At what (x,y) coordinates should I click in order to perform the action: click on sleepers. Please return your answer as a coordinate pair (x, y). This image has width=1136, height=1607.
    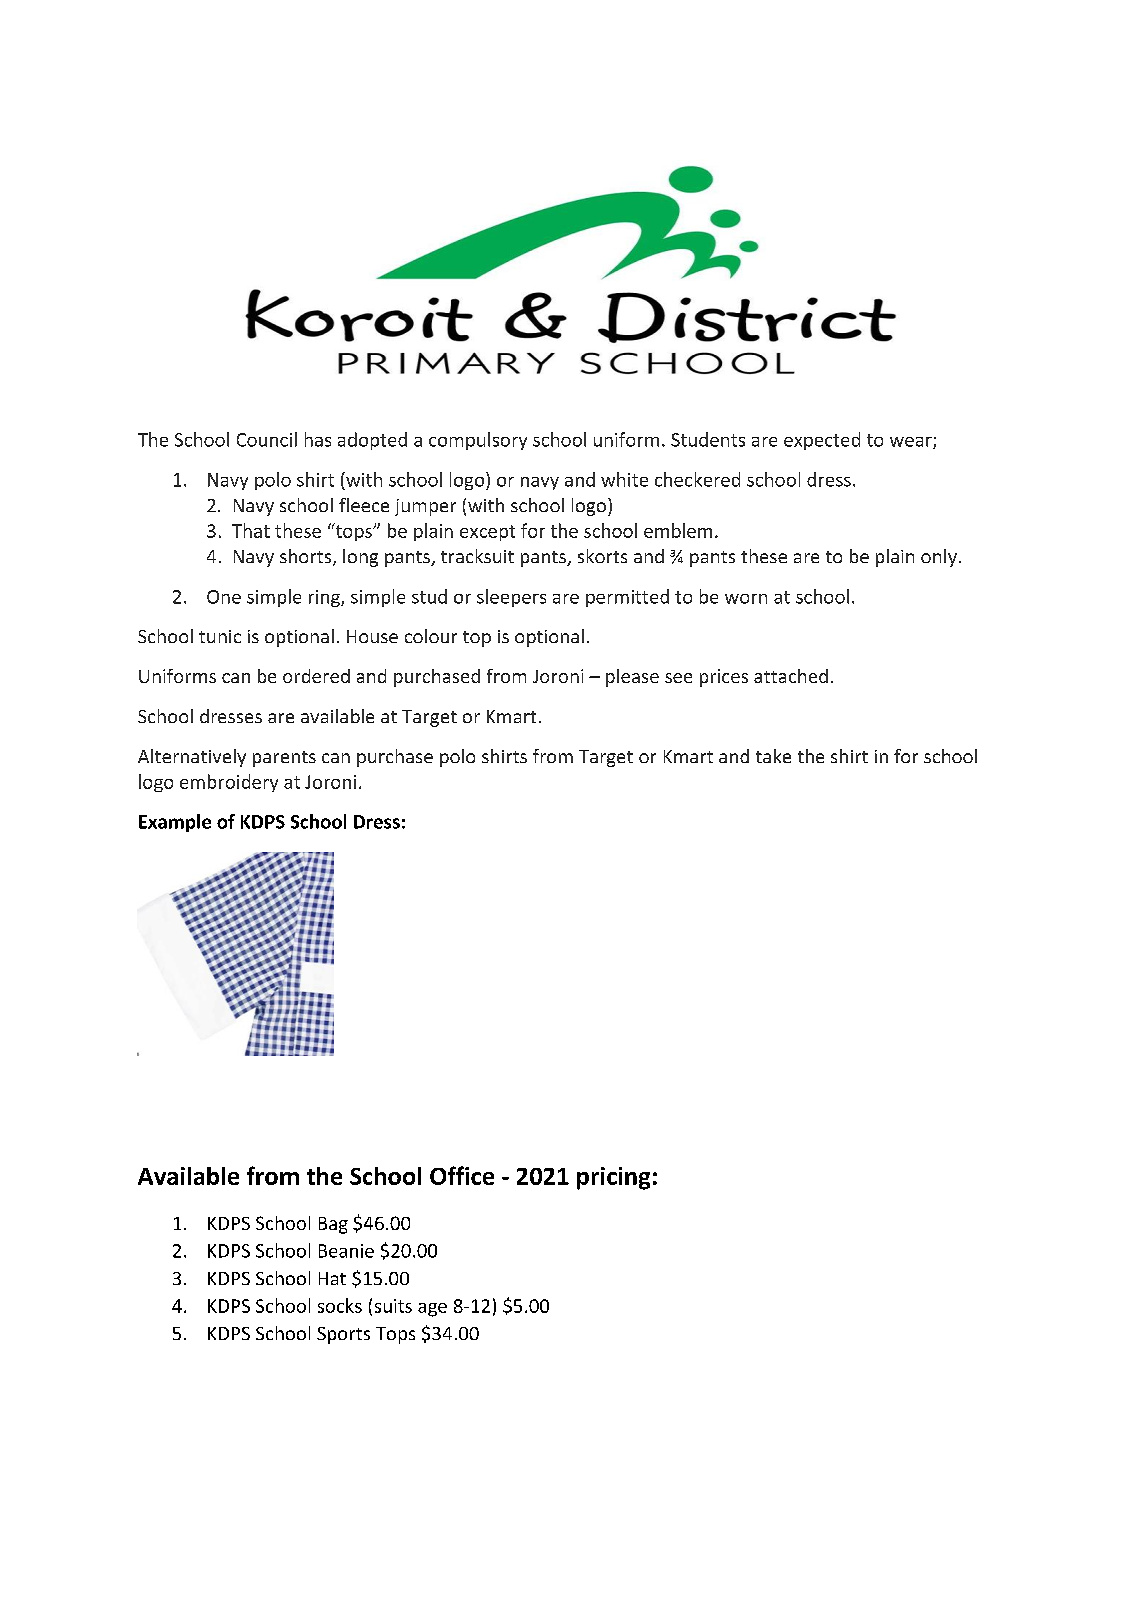
    Looking at the image, I should click on (511, 598).
